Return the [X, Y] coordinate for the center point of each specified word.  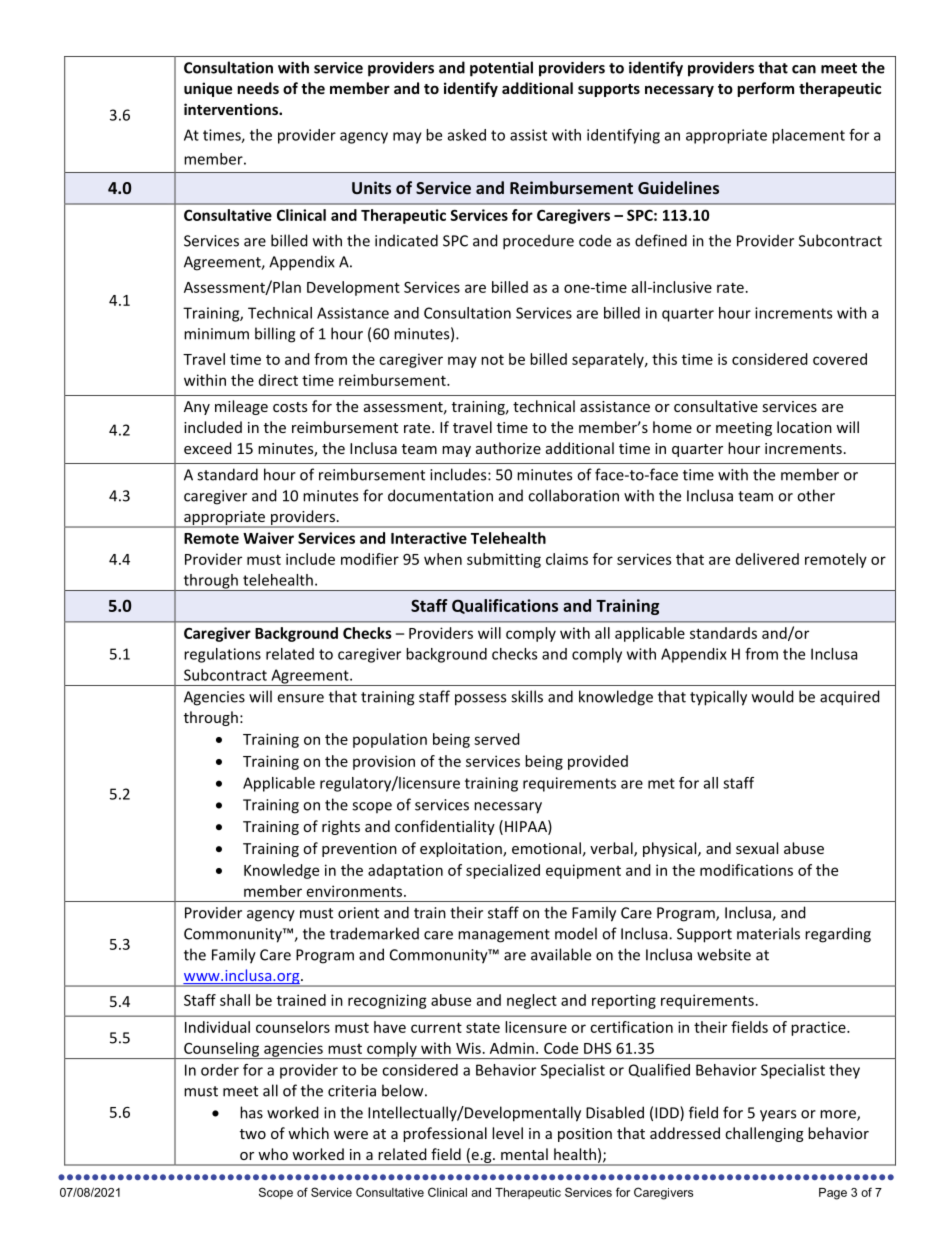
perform [765, 89]
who [273, 1154]
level [507, 1133]
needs [258, 88]
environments [354, 891]
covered [840, 359]
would [773, 696]
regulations [222, 655]
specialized [503, 871]
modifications [746, 870]
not [492, 360]
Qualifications [505, 606]
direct [278, 380]
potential [501, 69]
